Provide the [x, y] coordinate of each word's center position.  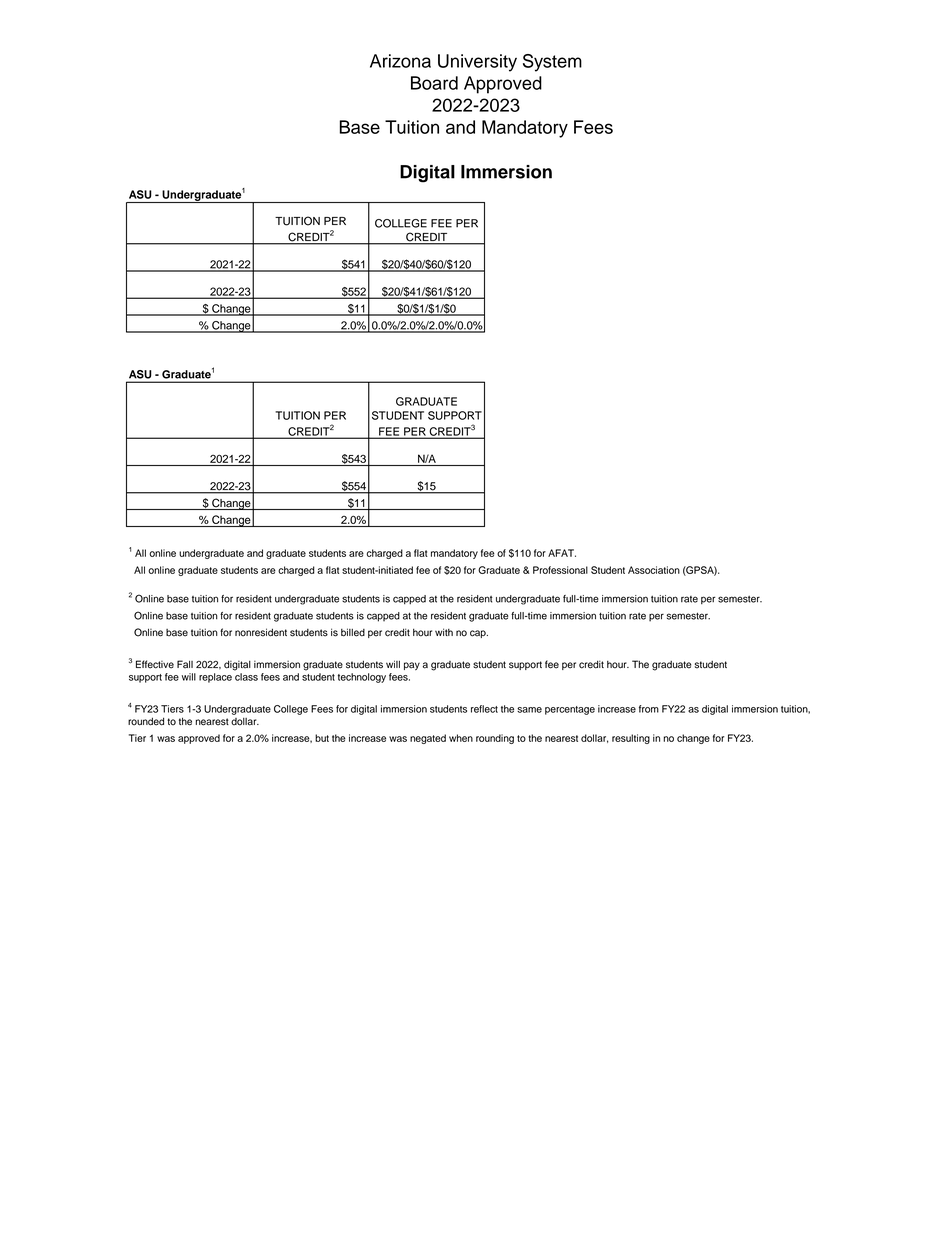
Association [654, 570]
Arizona [400, 61]
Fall [185, 664]
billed [353, 632]
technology [362, 678]
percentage [570, 710]
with [444, 632]
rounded [146, 721]
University [477, 63]
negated [428, 739]
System [552, 63]
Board [434, 83]
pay [412, 666]
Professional [560, 570]
